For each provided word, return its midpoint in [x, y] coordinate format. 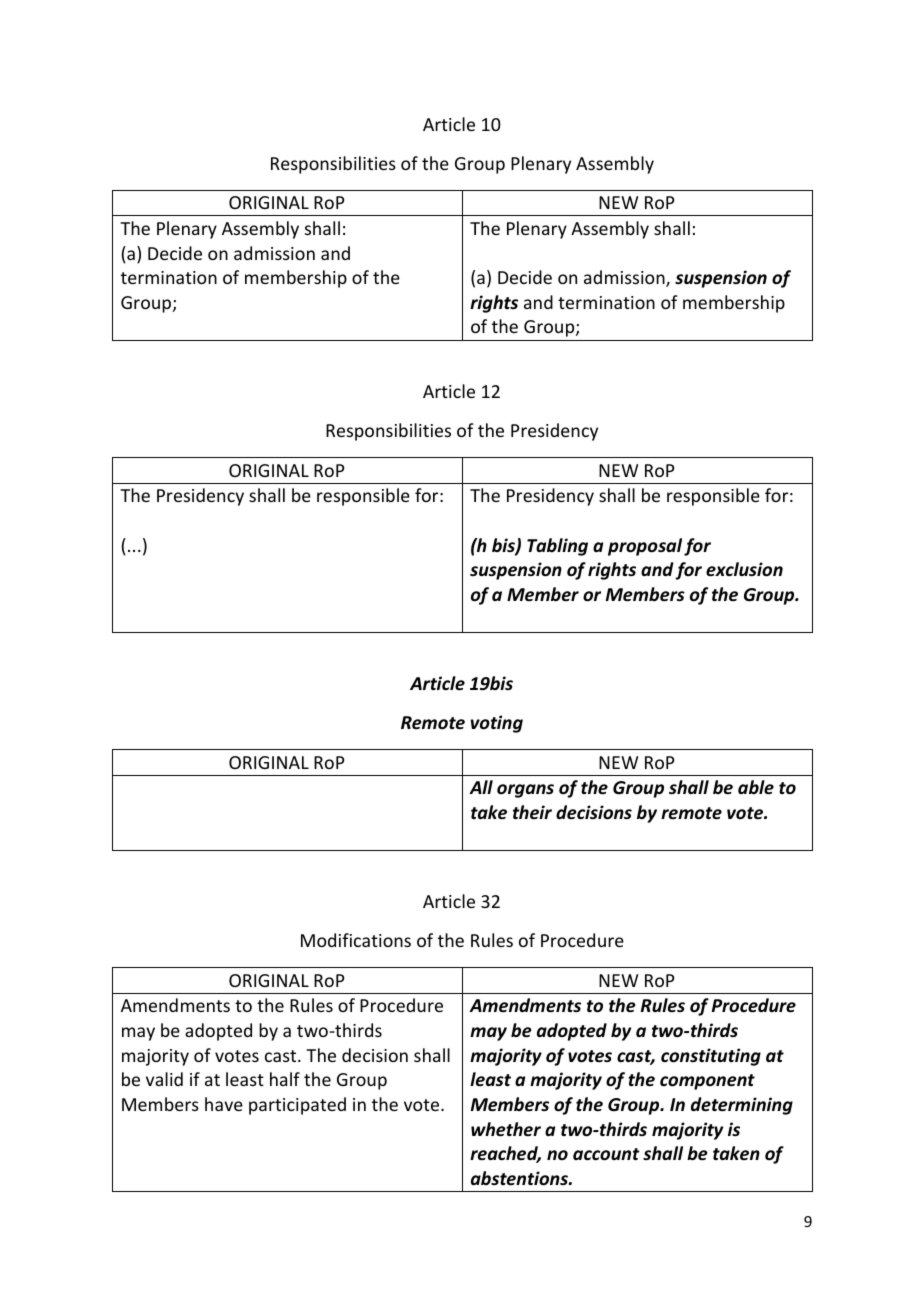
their [532, 812]
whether [506, 1129]
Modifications [356, 940]
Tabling [557, 547]
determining [742, 1106]
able [756, 787]
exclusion [744, 569]
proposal [645, 547]
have [224, 1104]
